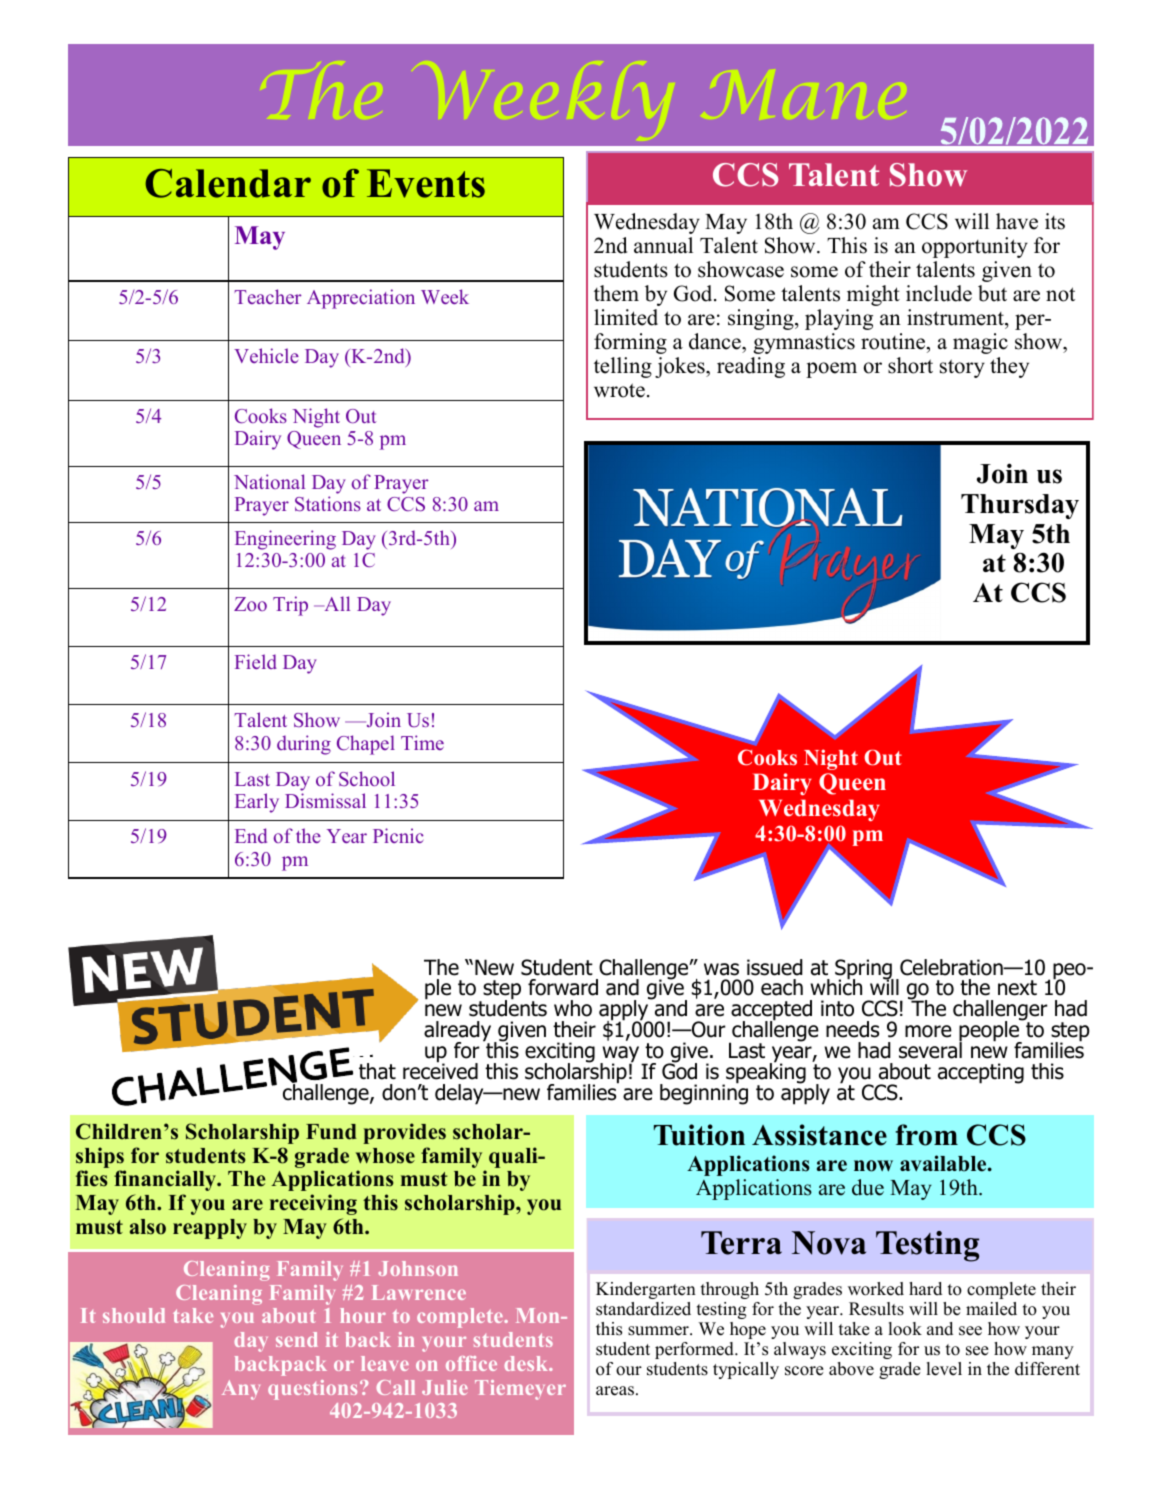  What do you see at coordinates (864, 970) in the document?
I see `Spring` at bounding box center [864, 970].
